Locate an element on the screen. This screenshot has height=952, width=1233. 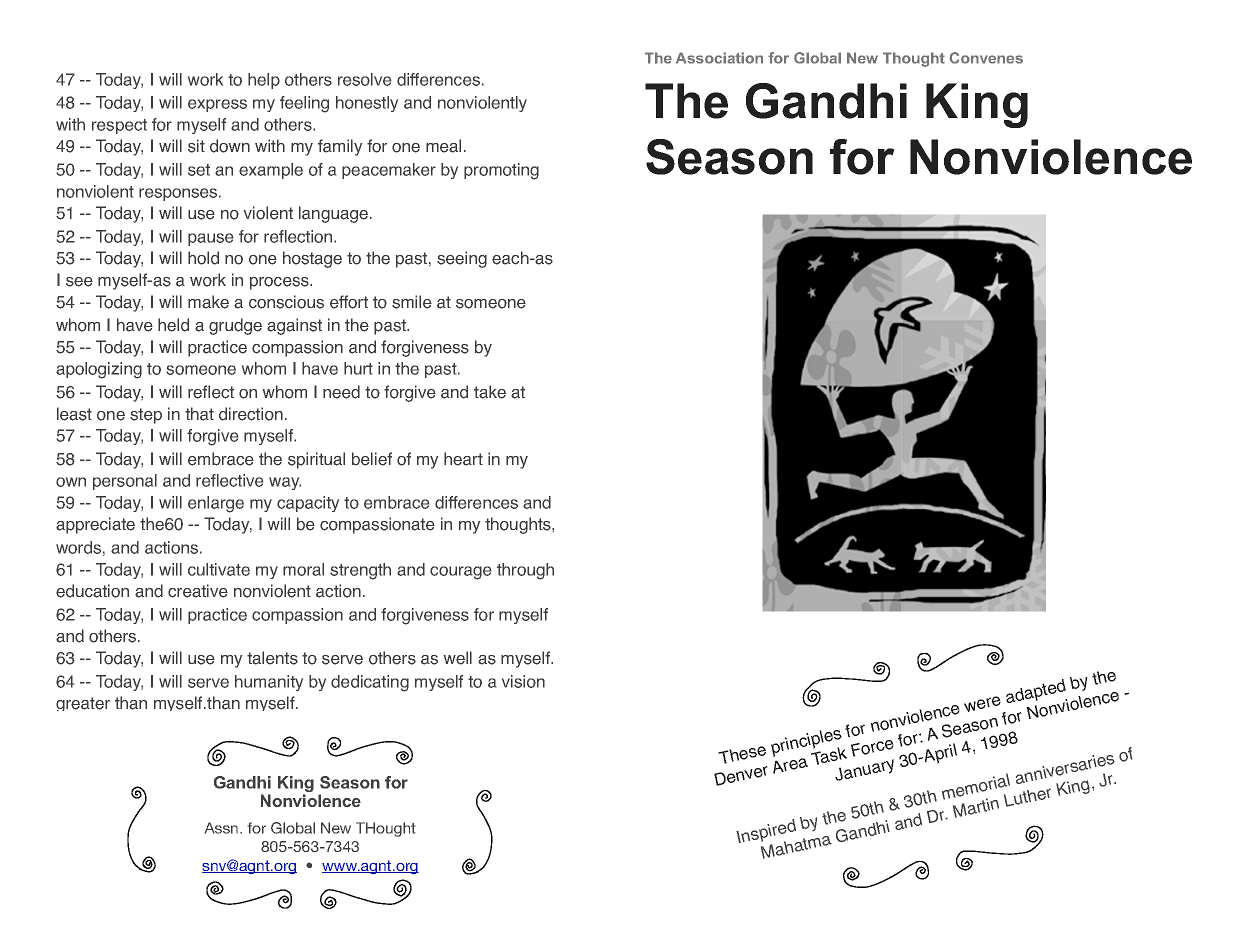
courage is located at coordinates (460, 573).
